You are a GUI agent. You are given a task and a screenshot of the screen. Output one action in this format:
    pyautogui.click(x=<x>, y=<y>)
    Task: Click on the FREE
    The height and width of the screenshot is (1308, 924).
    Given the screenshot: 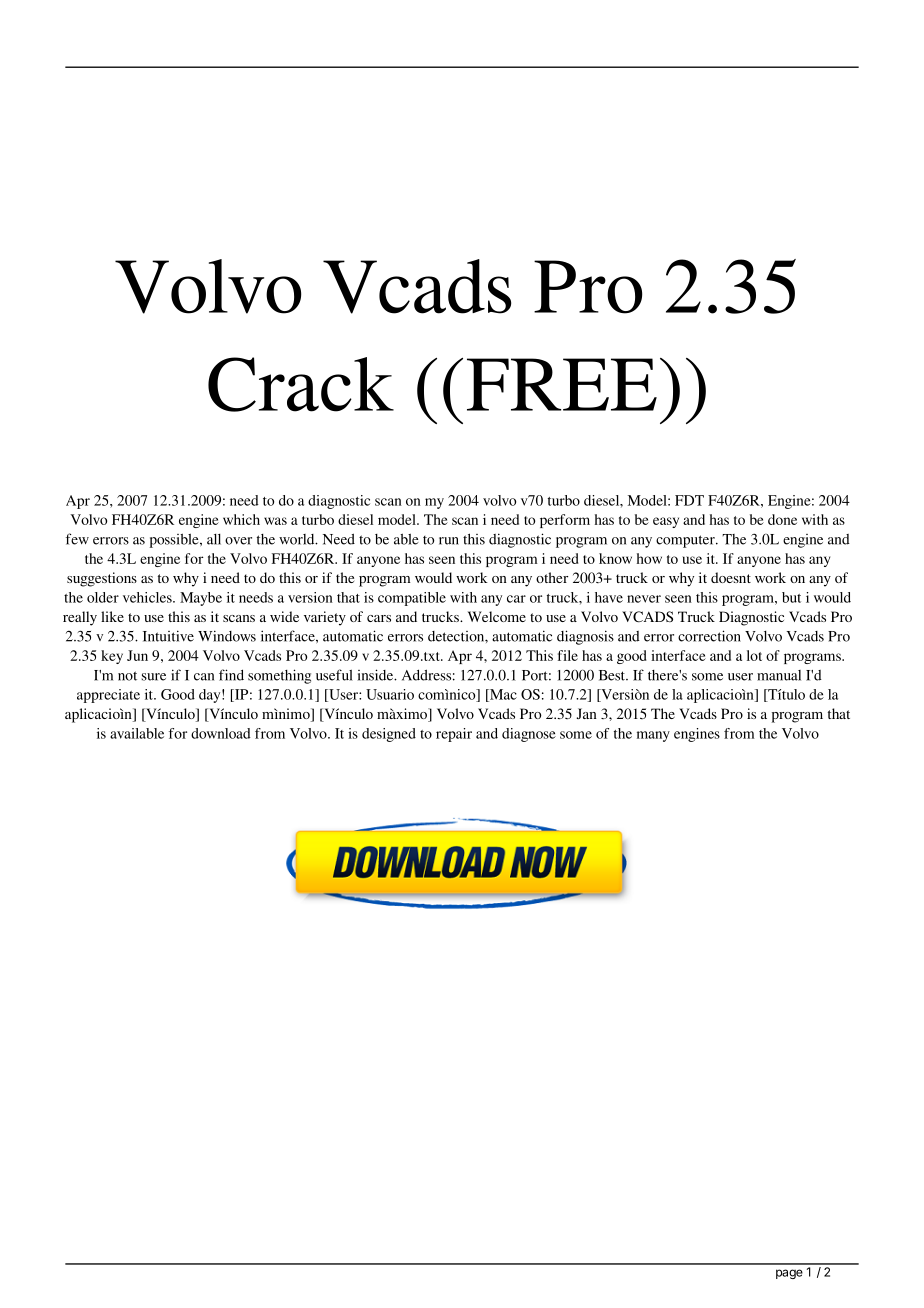 What is the action you would take?
    pyautogui.click(x=562, y=384)
